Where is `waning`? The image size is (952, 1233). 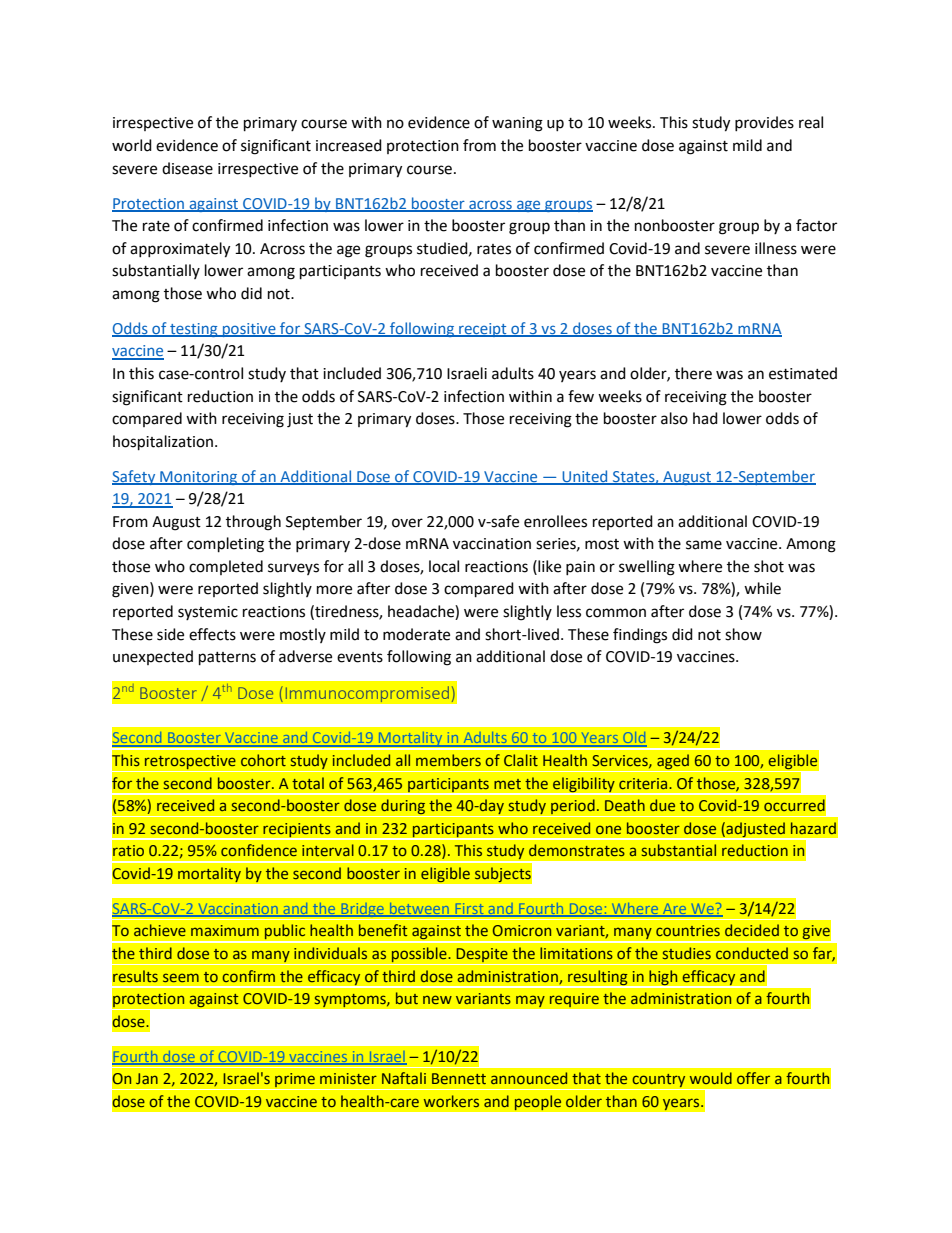 waning is located at coordinates (517, 124).
